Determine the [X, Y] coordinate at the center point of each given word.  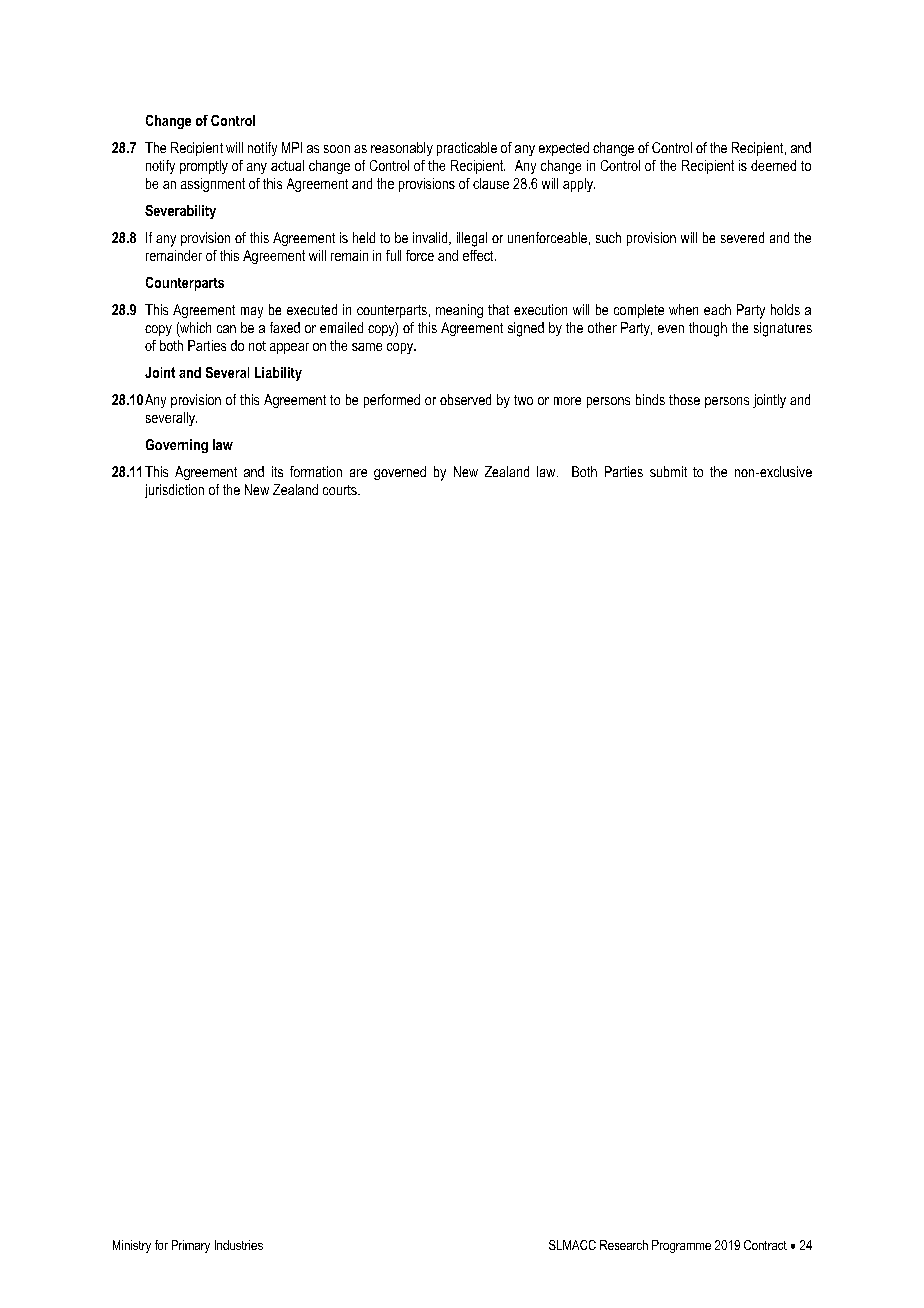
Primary [191, 1246]
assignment [213, 185]
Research [624, 1245]
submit [668, 471]
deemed [773, 165]
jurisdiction [174, 491]
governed [400, 473]
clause [491, 183]
